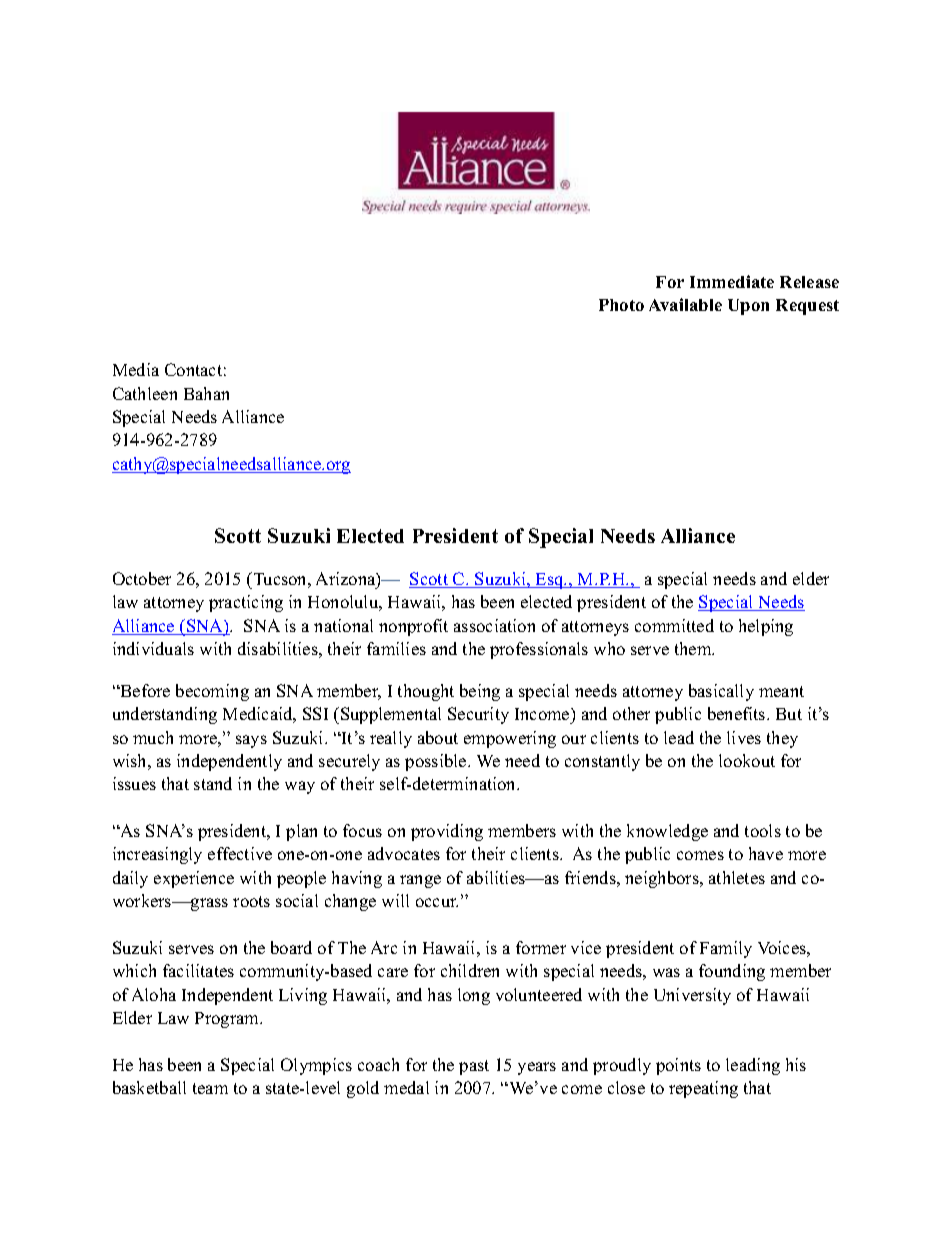 The height and width of the document is (1233, 952). What do you see at coordinates (621, 305) in the document?
I see `Photo` at bounding box center [621, 305].
